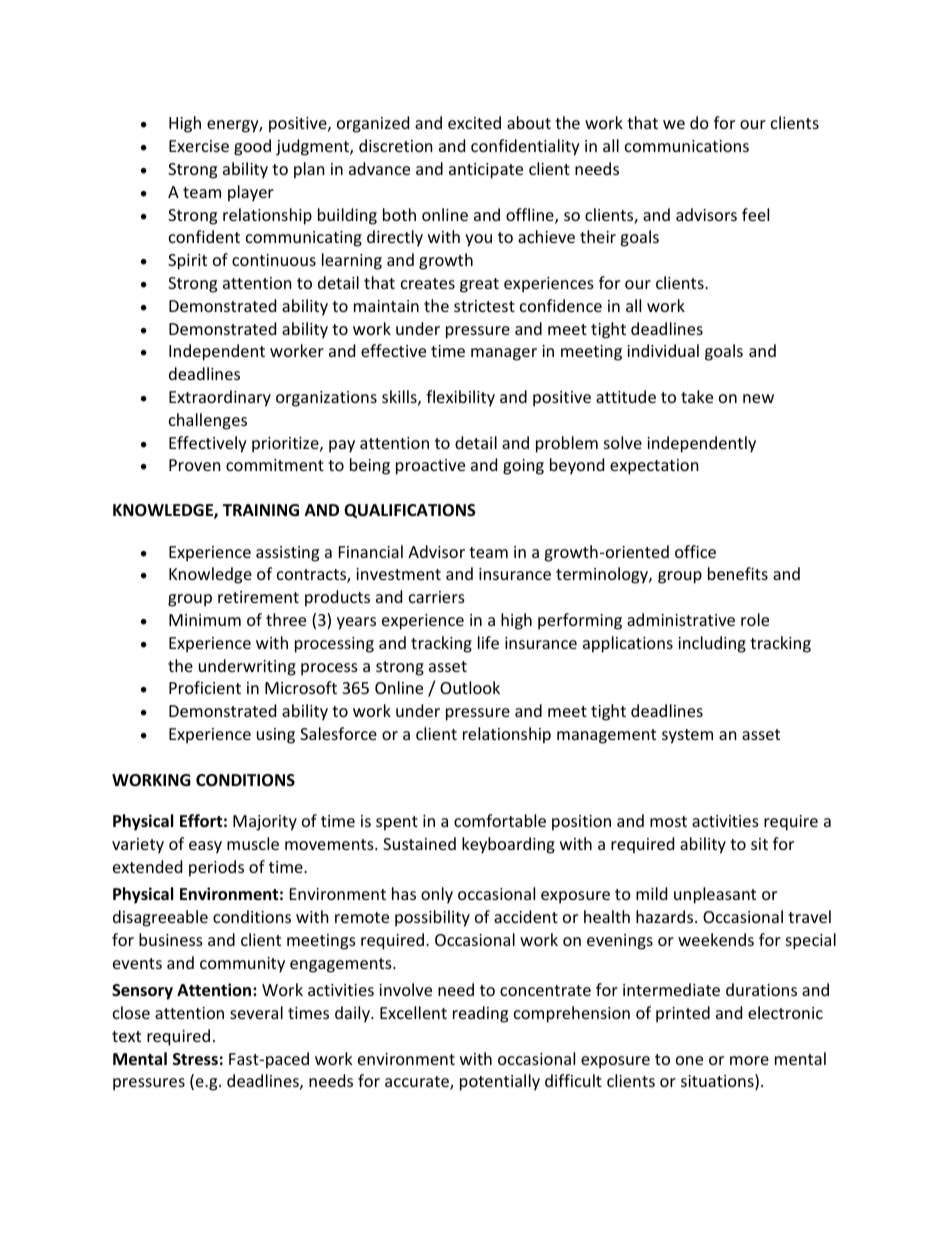 The width and height of the document is (952, 1233). I want to click on Exercise, so click(199, 146).
